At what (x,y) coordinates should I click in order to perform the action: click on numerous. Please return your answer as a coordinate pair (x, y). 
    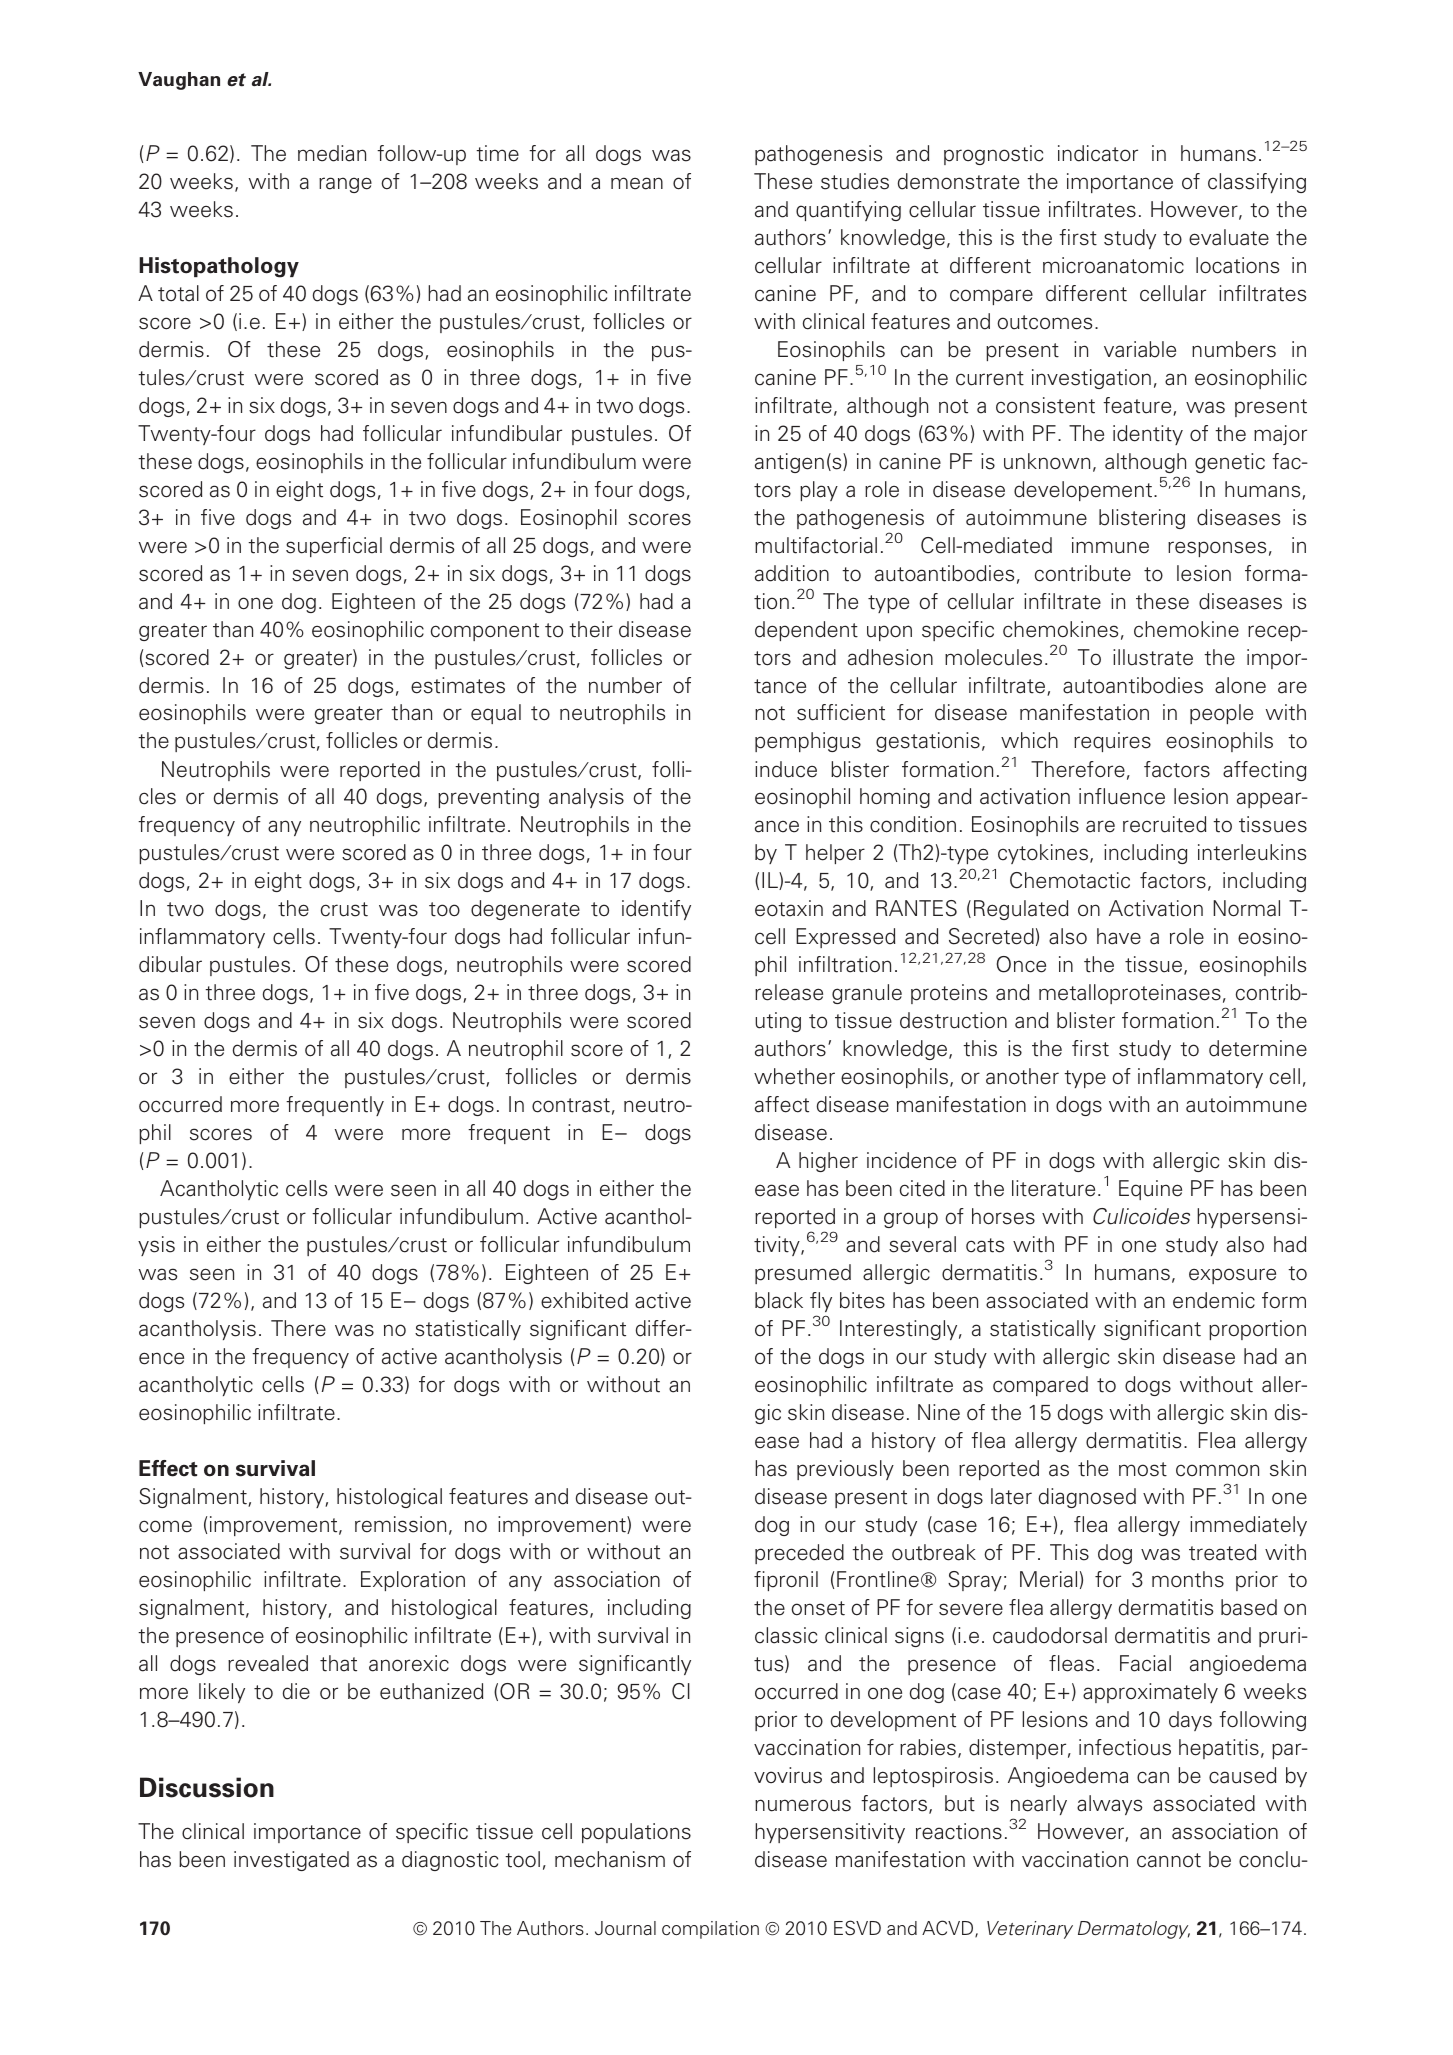
    Looking at the image, I should click on (803, 1805).
